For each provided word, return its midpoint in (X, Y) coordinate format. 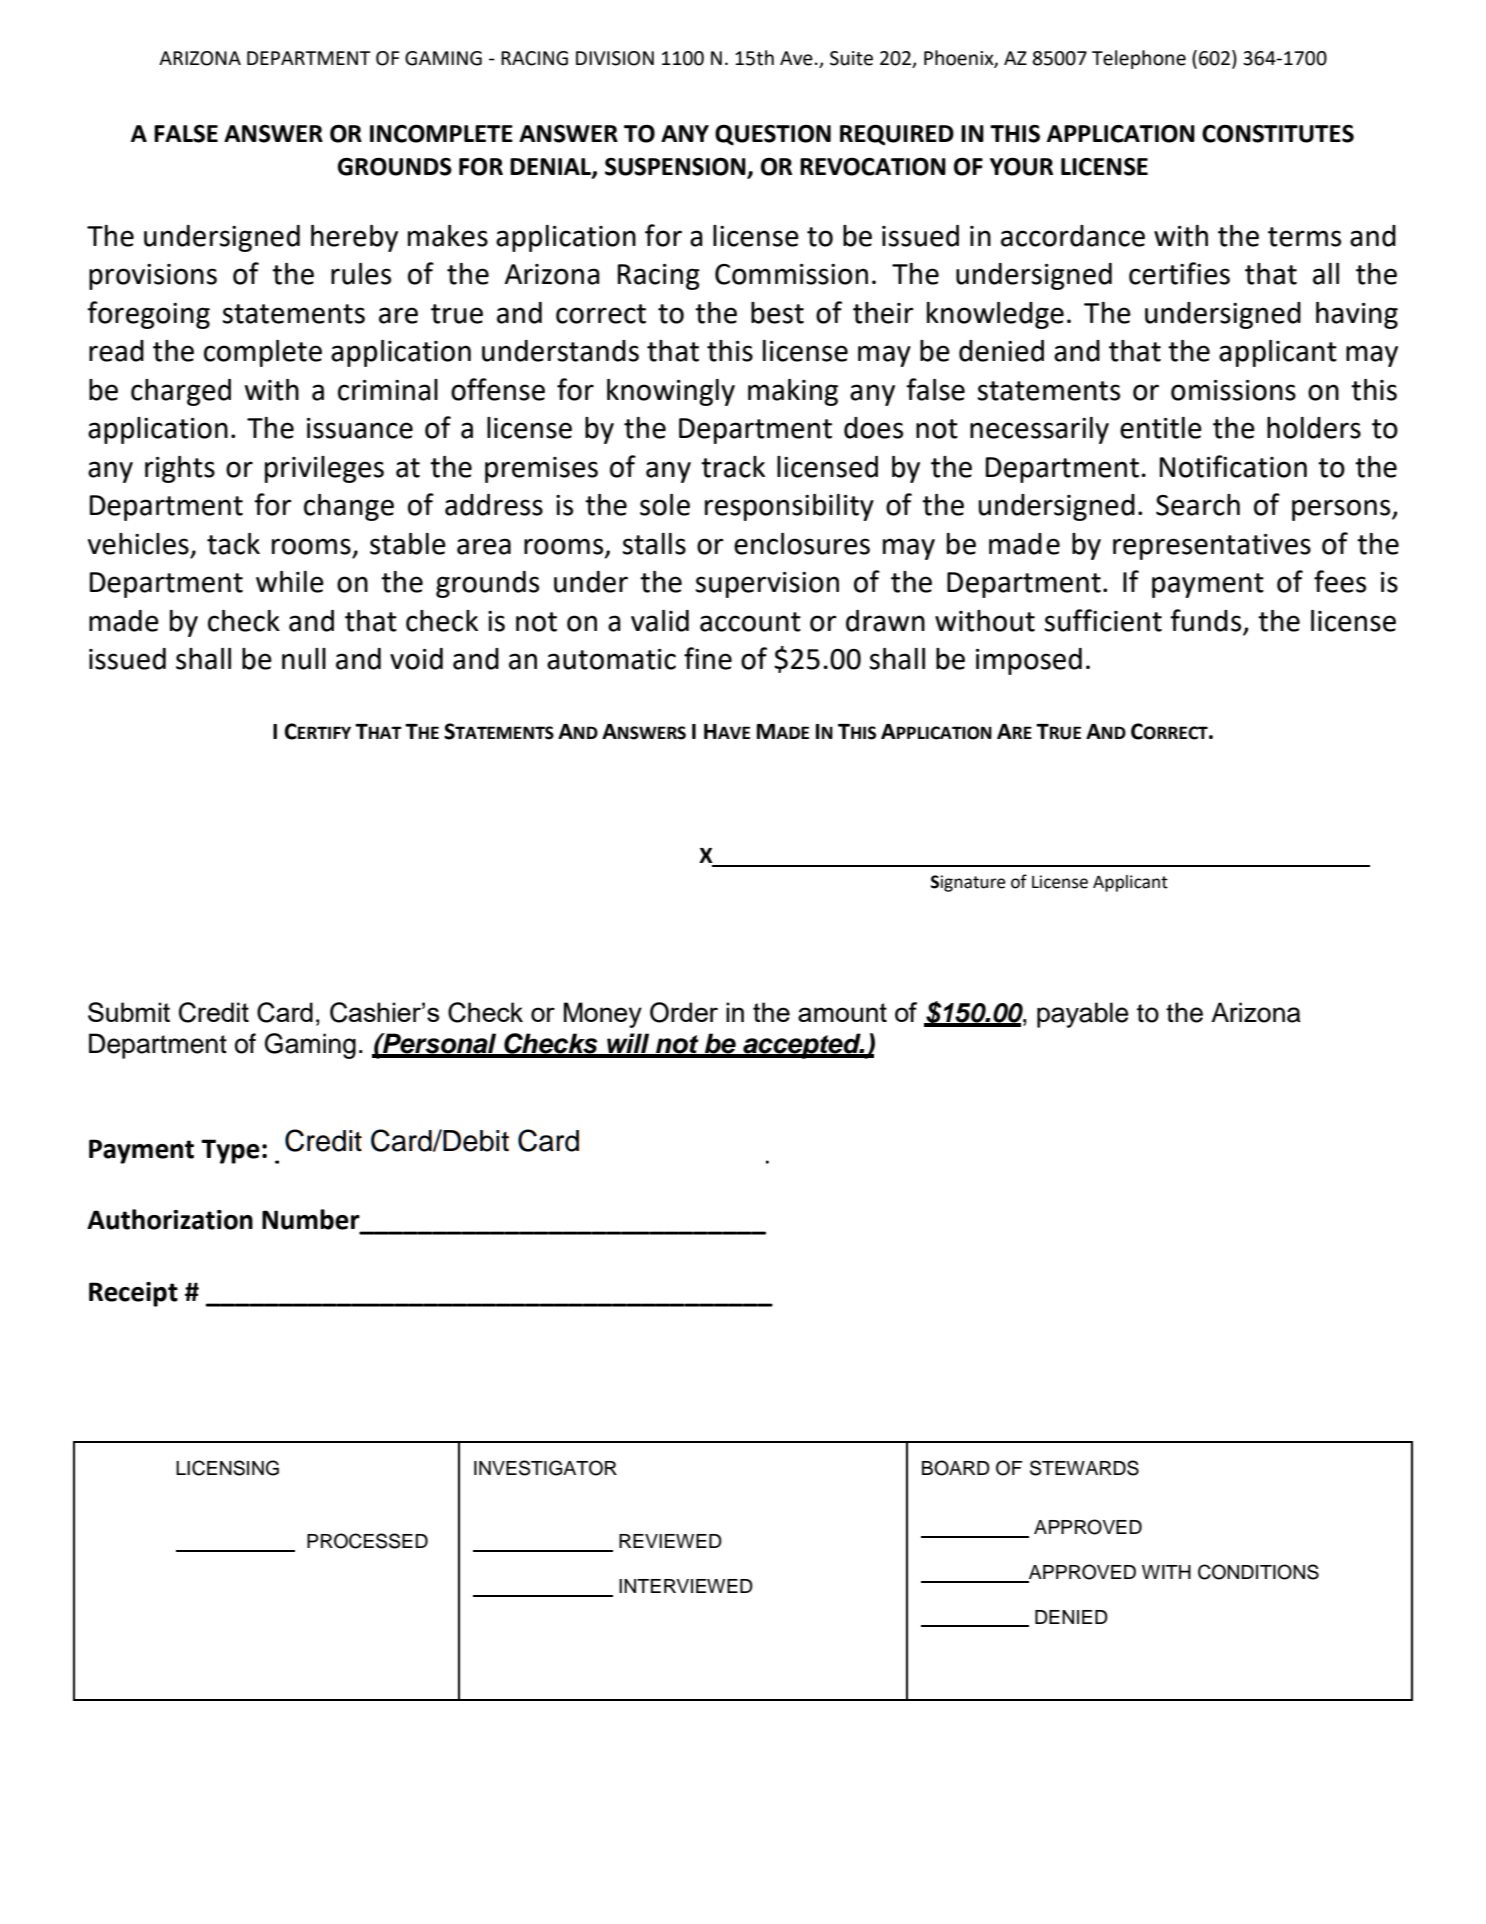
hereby (354, 238)
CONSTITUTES (1278, 133)
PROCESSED (367, 1541)
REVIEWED (670, 1541)
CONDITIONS (1258, 1572)
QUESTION (773, 135)
